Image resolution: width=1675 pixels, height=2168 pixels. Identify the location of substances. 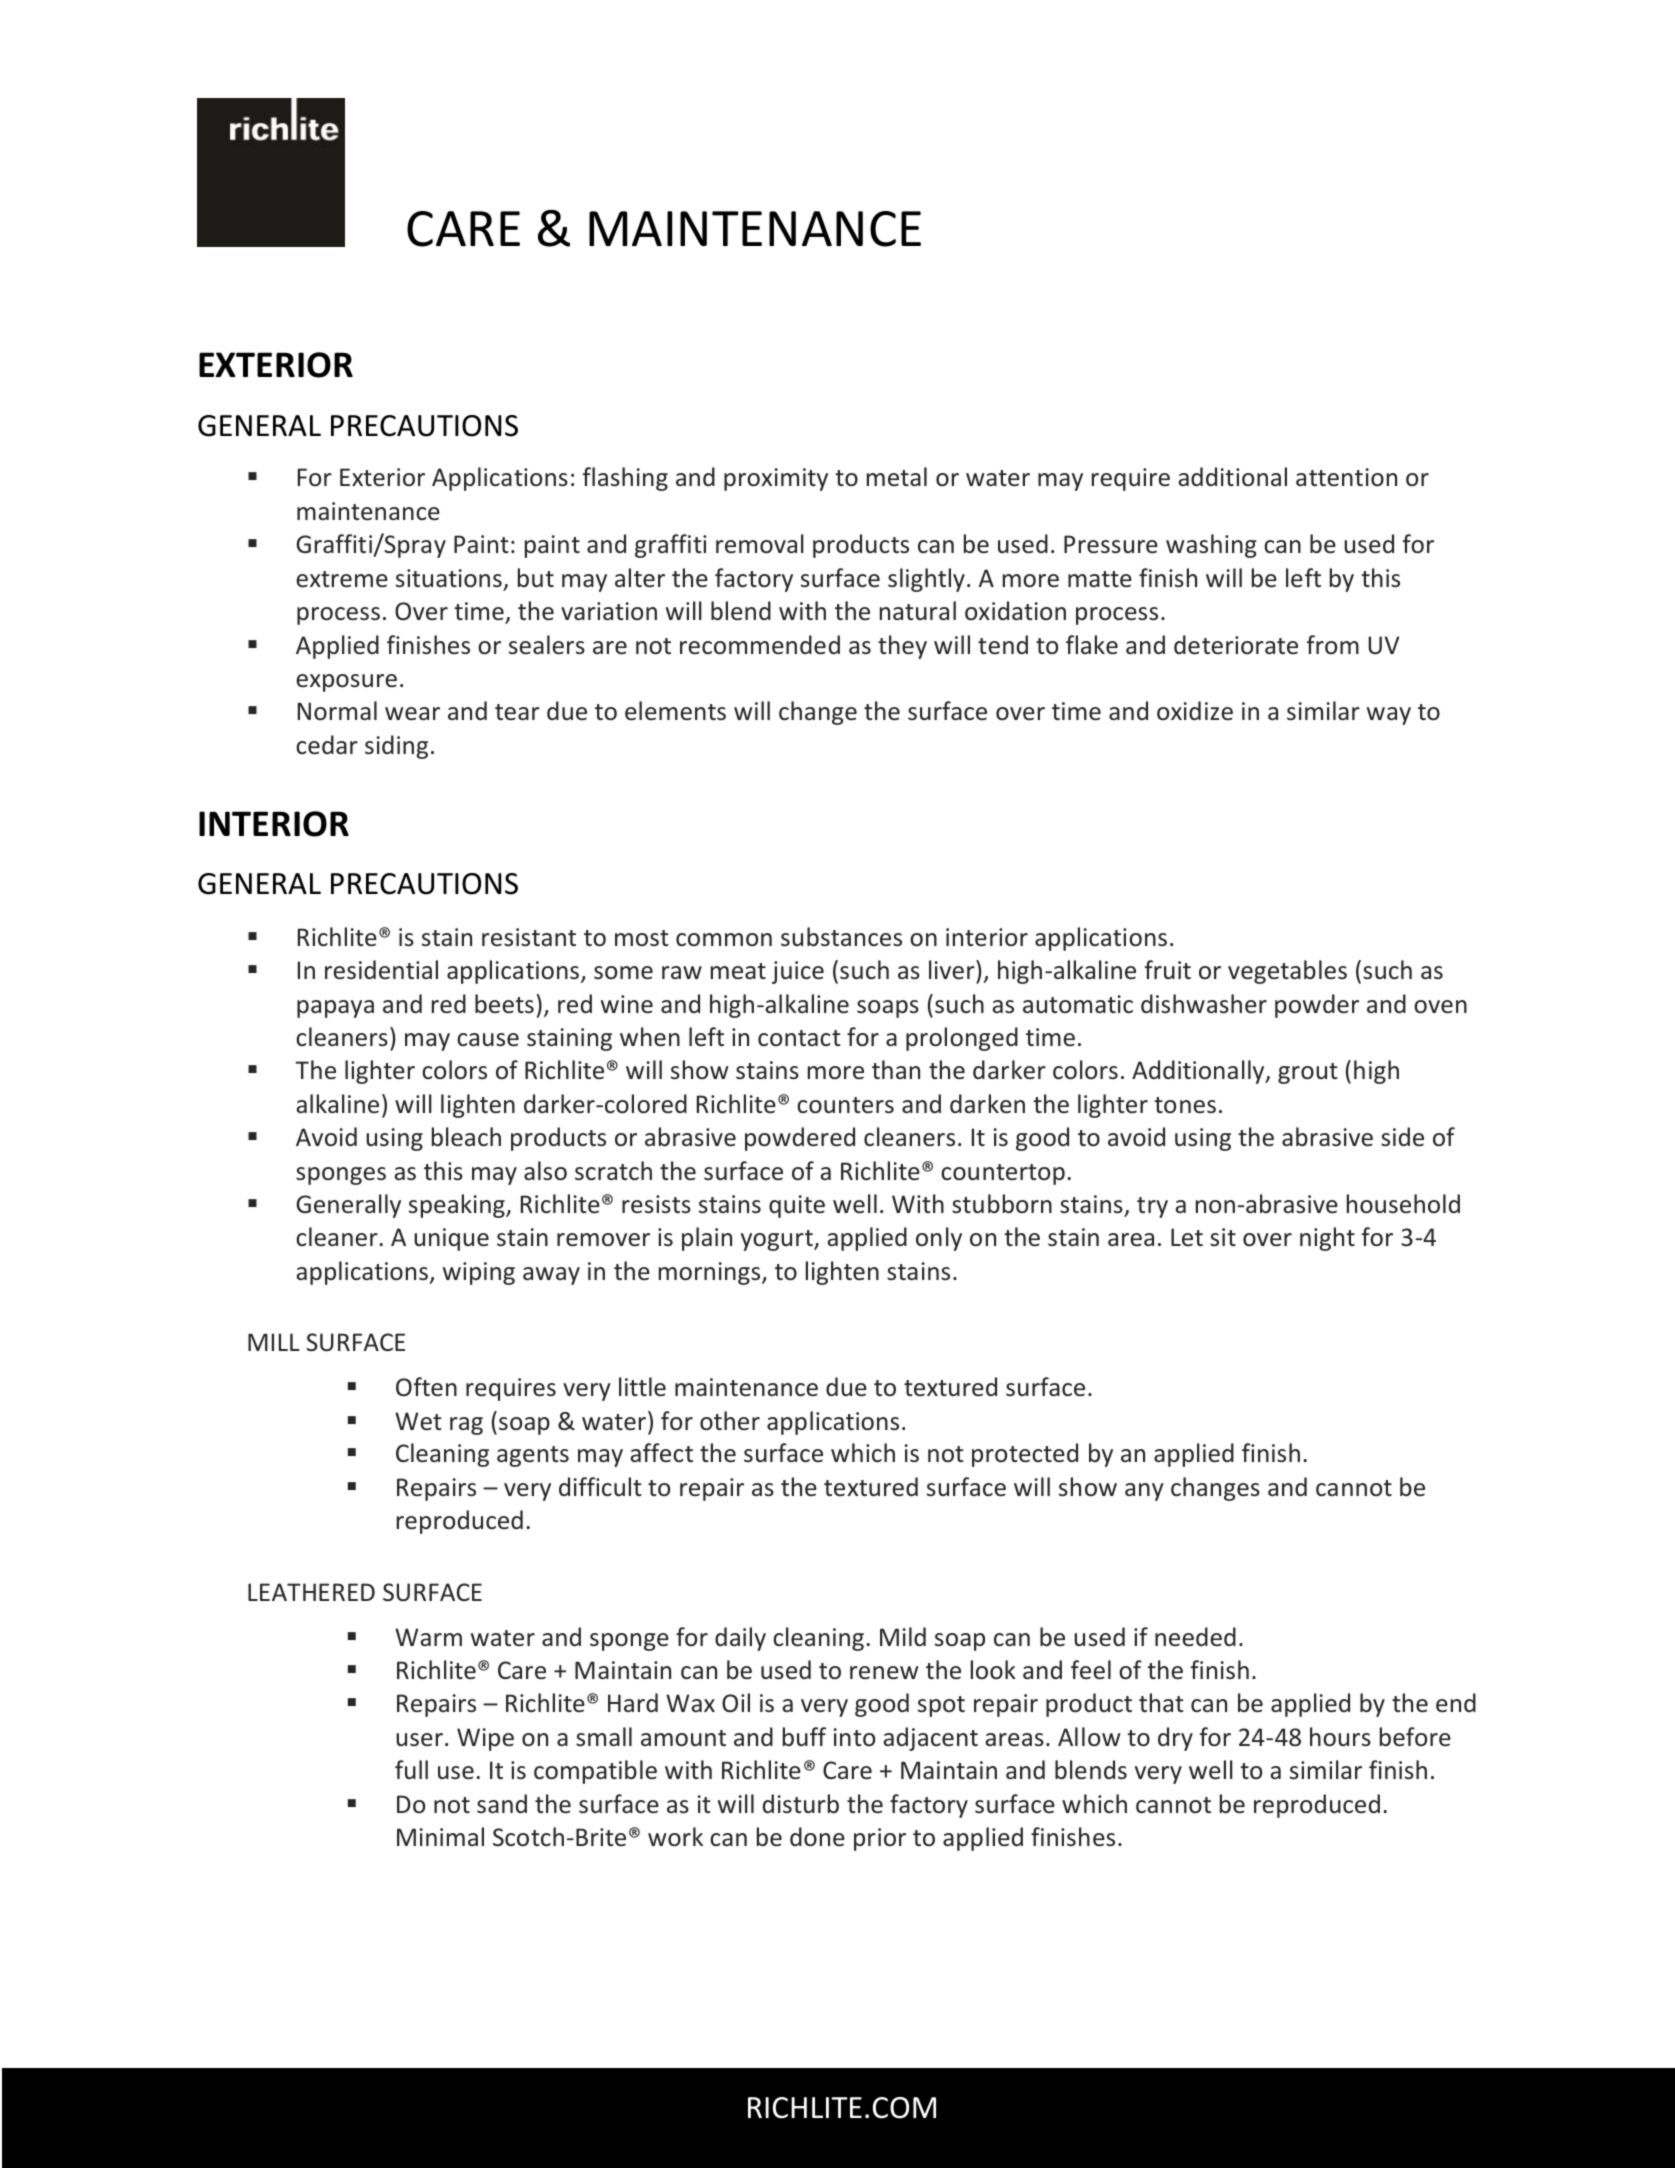
(841, 937).
